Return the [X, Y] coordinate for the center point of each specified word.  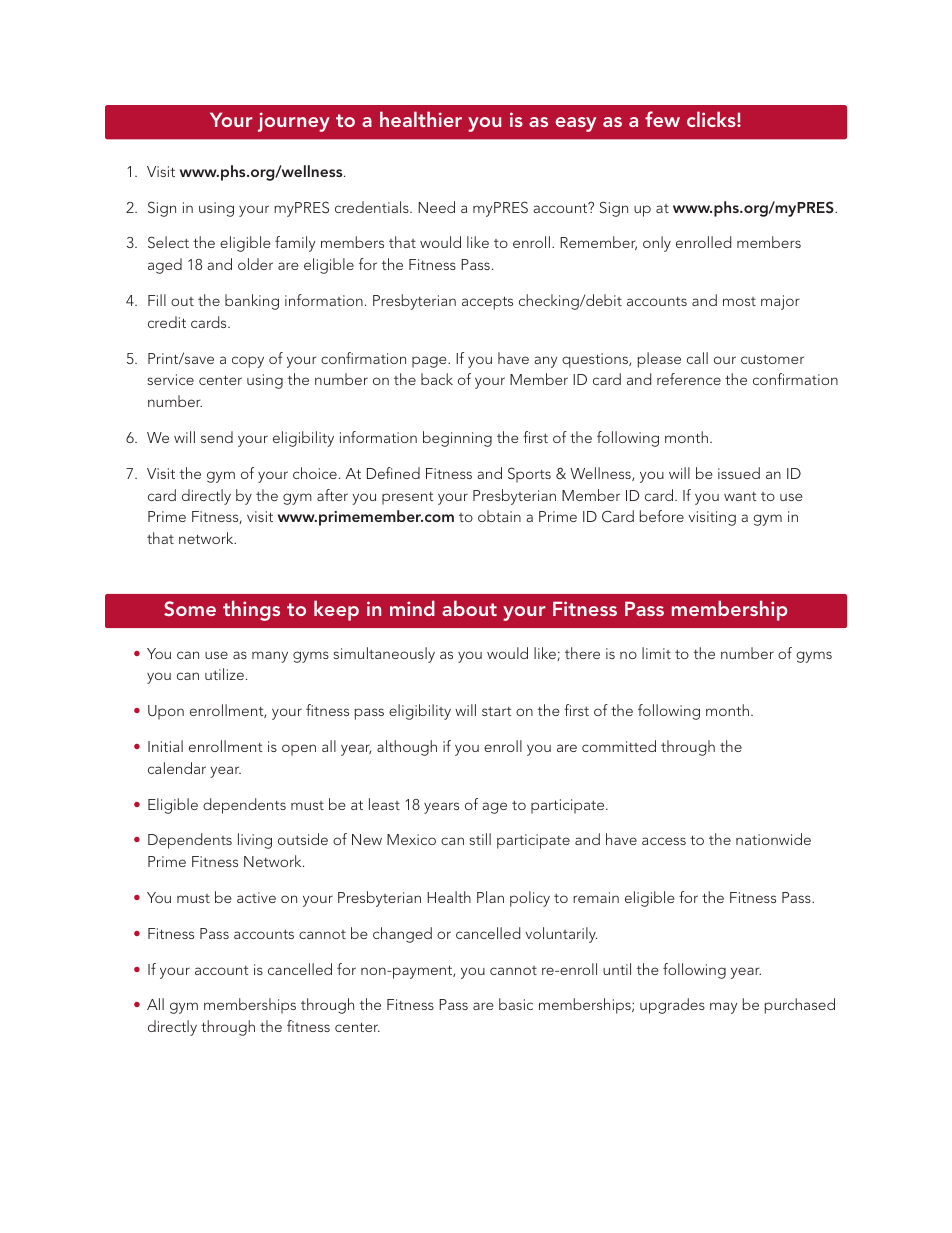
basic [516, 1004]
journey [294, 122]
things [251, 610]
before [662, 516]
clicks [712, 119]
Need [436, 207]
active [256, 897]
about [469, 608]
